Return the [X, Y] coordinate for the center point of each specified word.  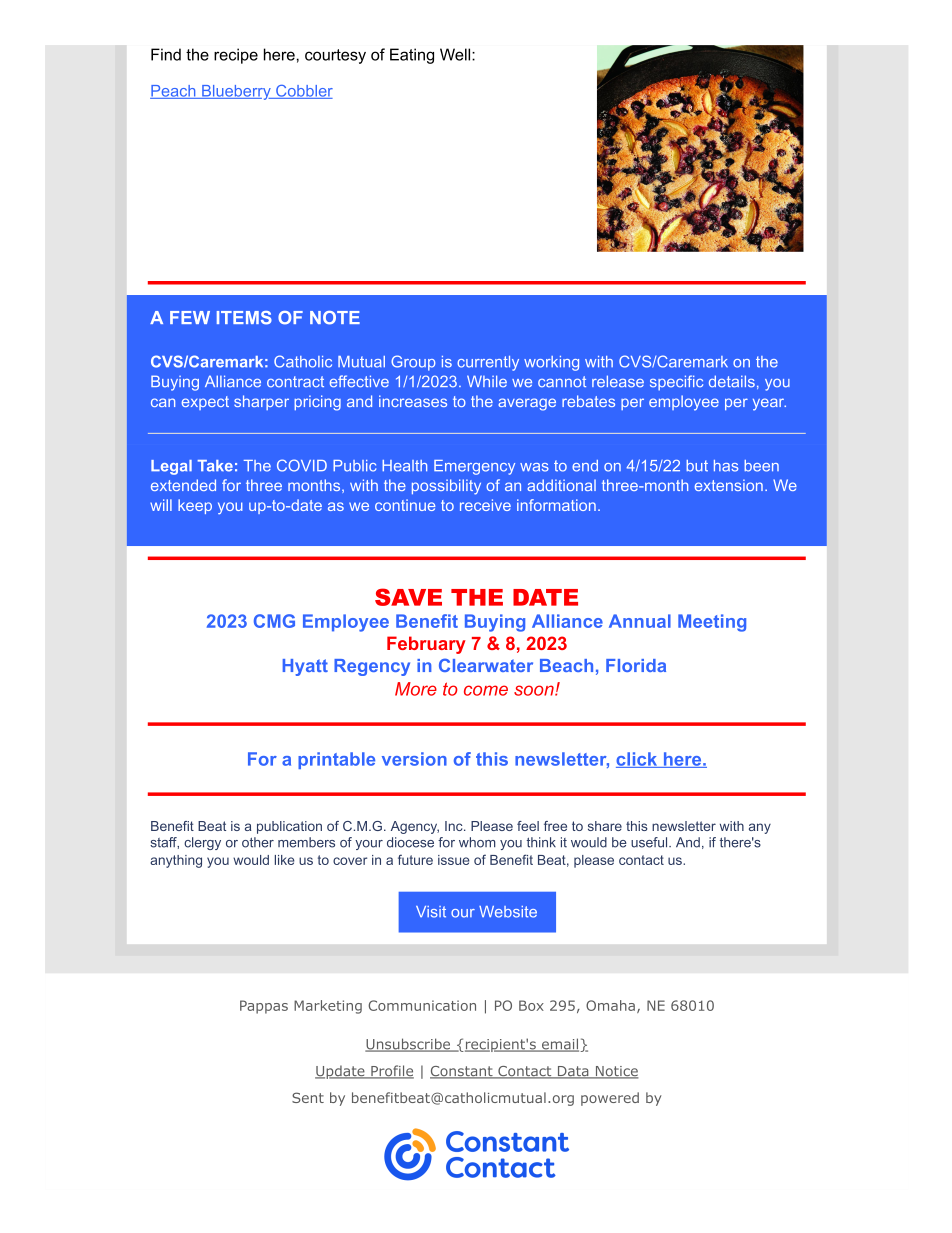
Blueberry [236, 92]
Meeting [712, 623]
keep [195, 506]
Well [456, 54]
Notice [616, 1072]
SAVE [408, 597]
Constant [462, 1072]
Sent [308, 1097]
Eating [412, 56]
